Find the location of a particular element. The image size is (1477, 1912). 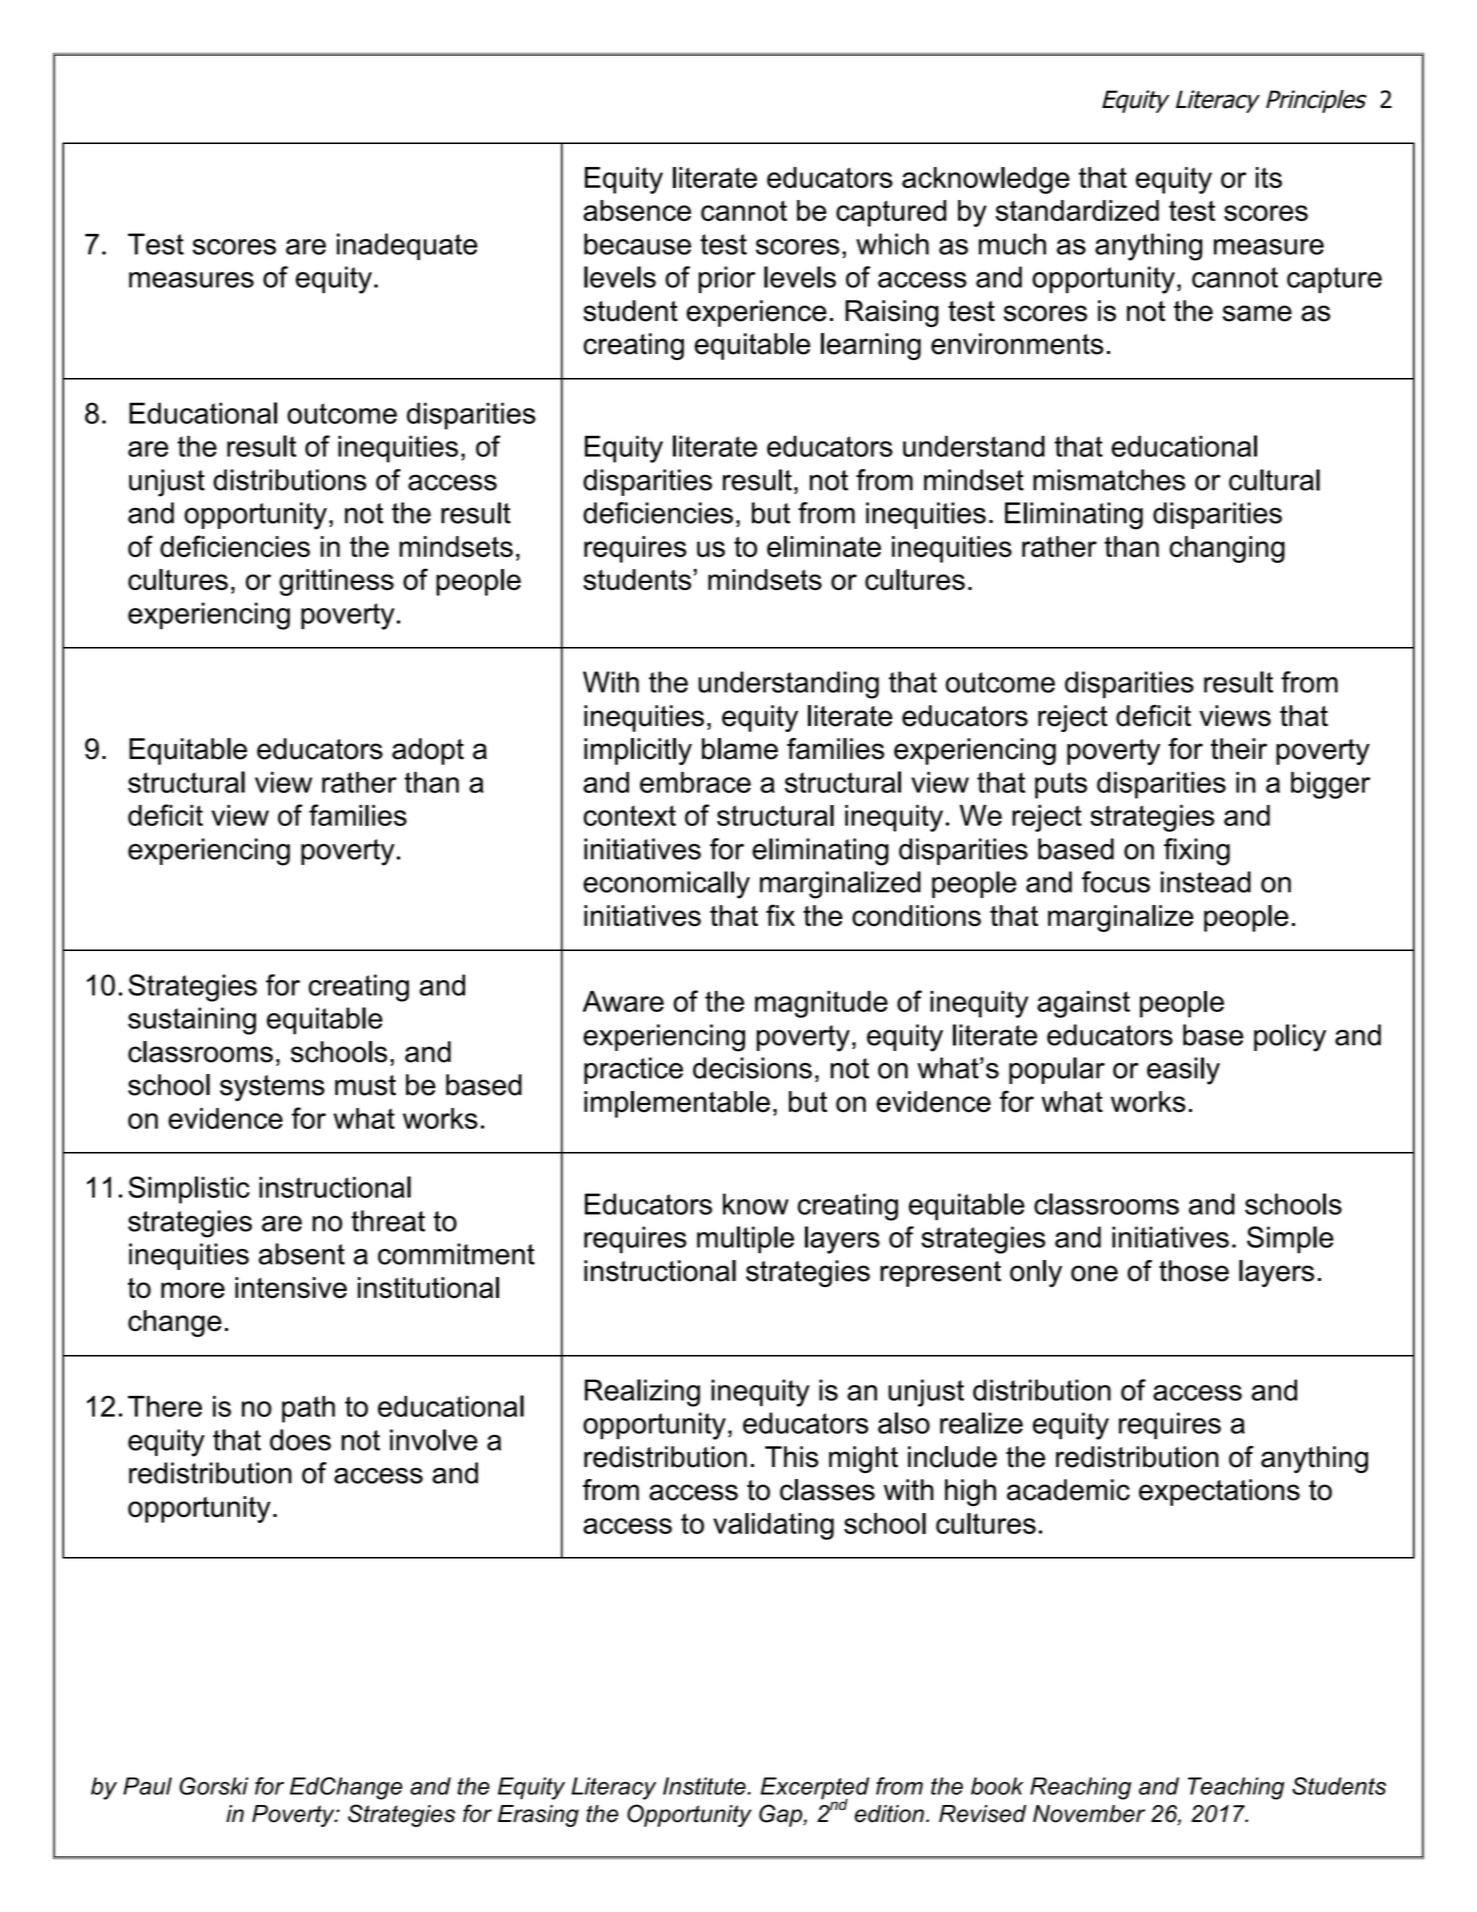

systems is located at coordinates (272, 1088).
